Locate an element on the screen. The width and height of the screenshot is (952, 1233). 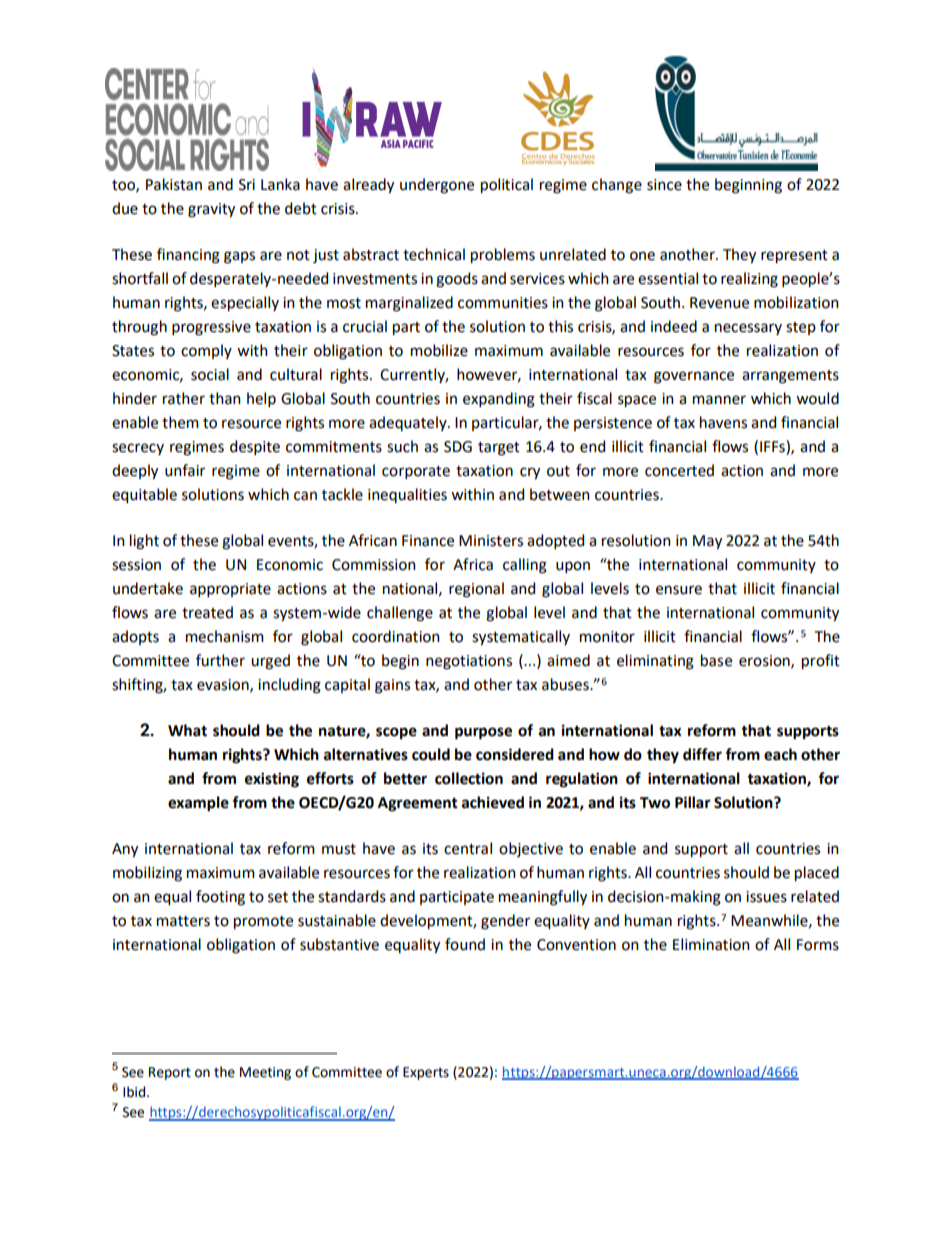
since is located at coordinates (664, 185).
